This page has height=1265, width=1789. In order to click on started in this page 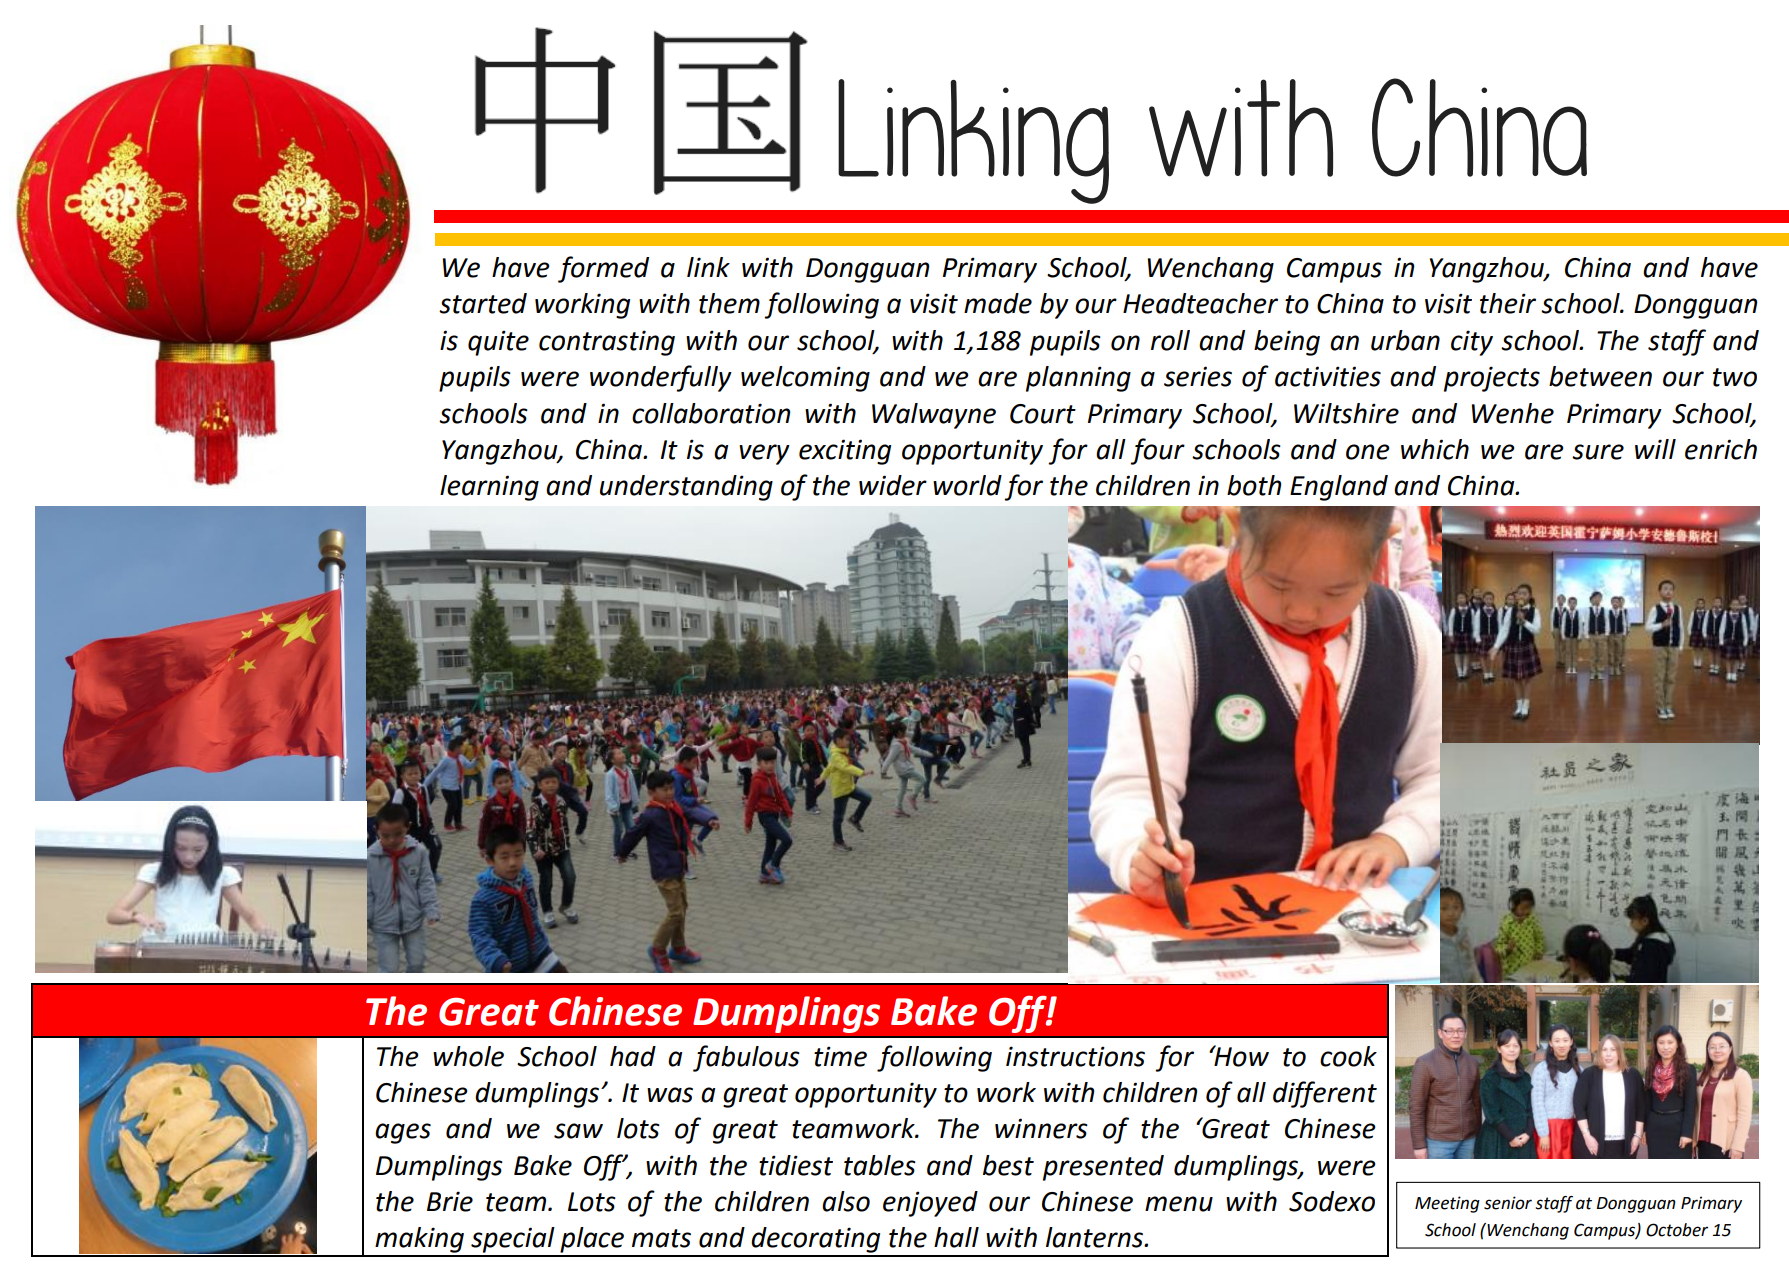, I will do `click(483, 303)`.
